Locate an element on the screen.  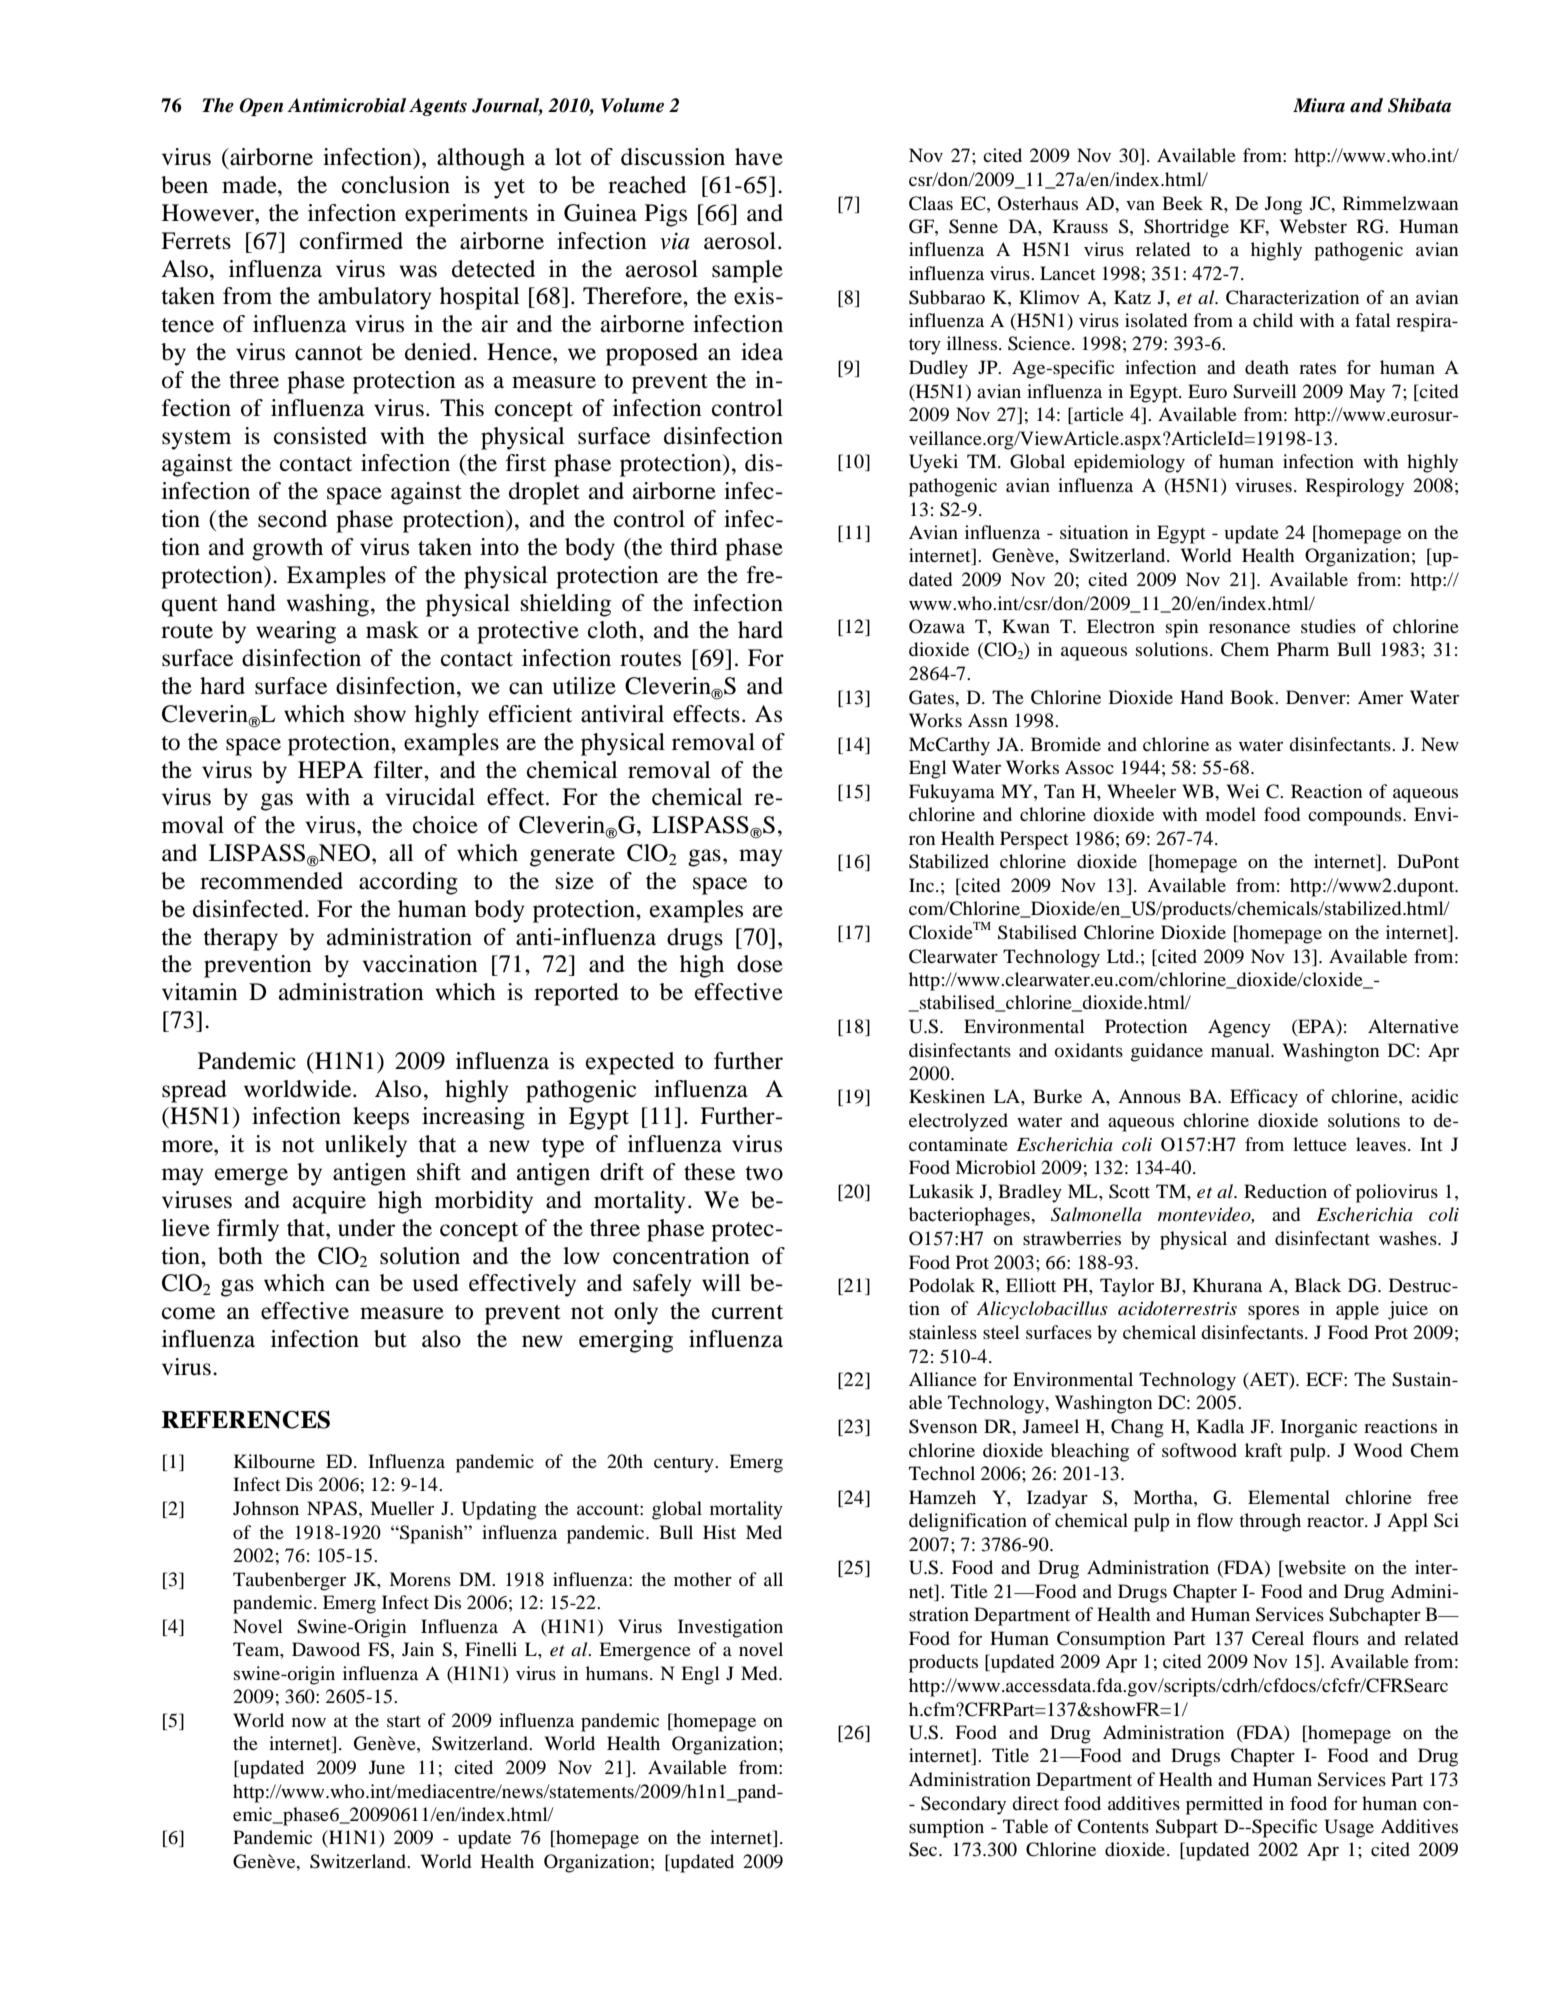
dose is located at coordinates (760, 964).
